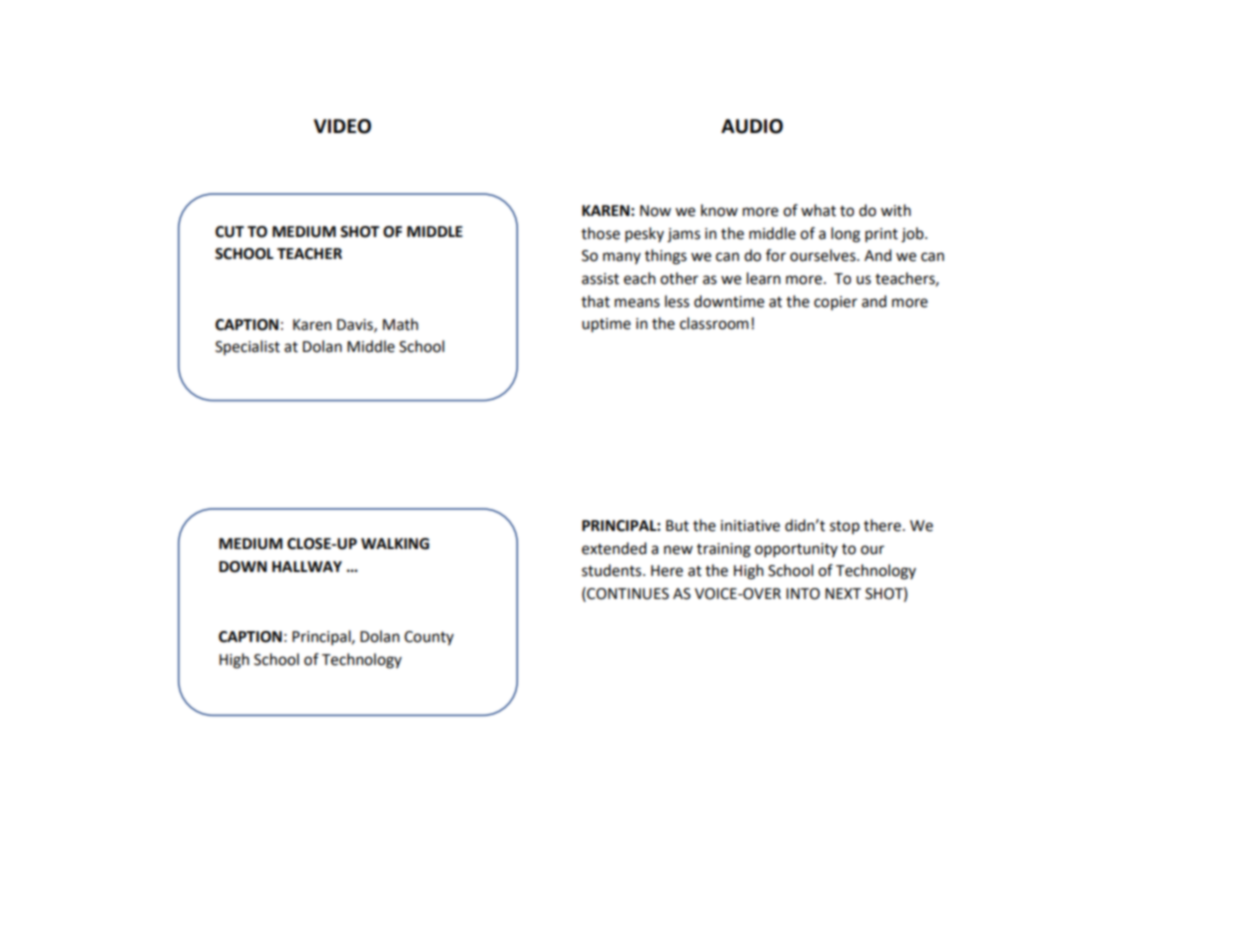 The width and height of the screenshot is (1233, 952). Describe the element at coordinates (845, 527) in the screenshot. I see `stop` at that location.
